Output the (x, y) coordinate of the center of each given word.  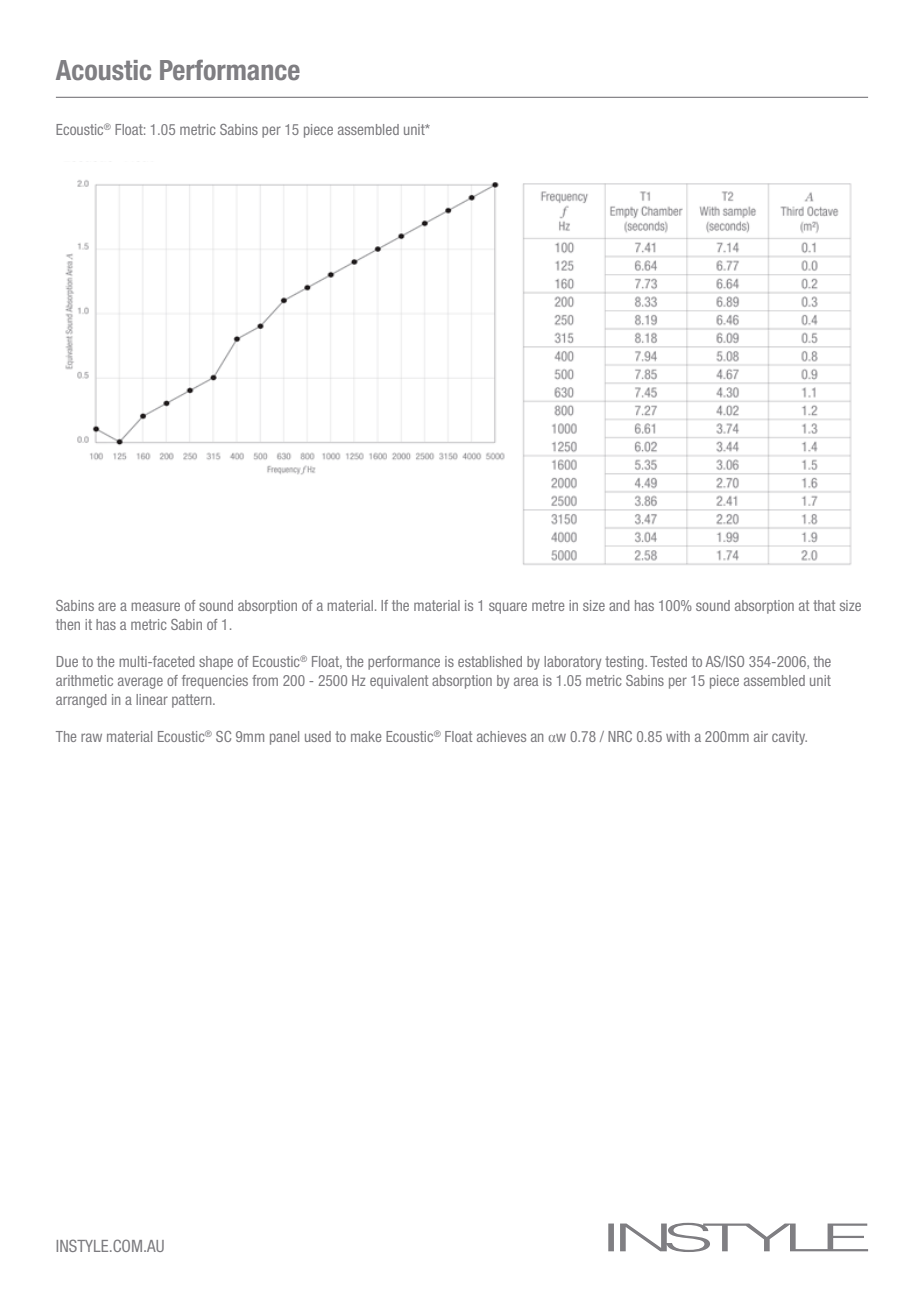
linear (152, 699)
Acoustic (103, 70)
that (824, 605)
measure (155, 606)
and (619, 605)
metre (548, 605)
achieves (501, 736)
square (508, 608)
